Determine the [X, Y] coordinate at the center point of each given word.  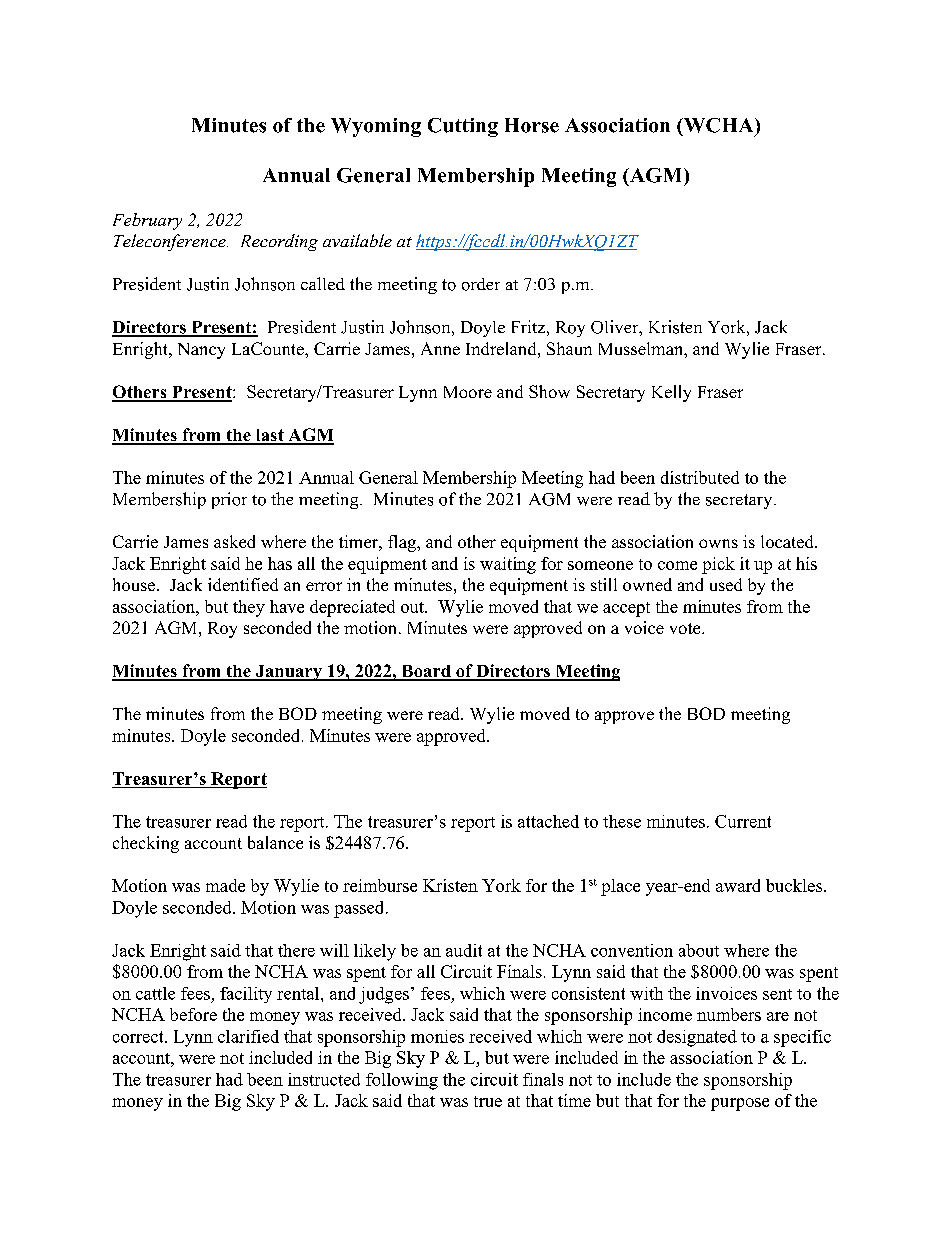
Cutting [463, 127]
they [249, 608]
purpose [740, 1104]
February [147, 221]
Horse [532, 125]
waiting [508, 565]
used [726, 584]
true [488, 1101]
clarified [248, 1036]
